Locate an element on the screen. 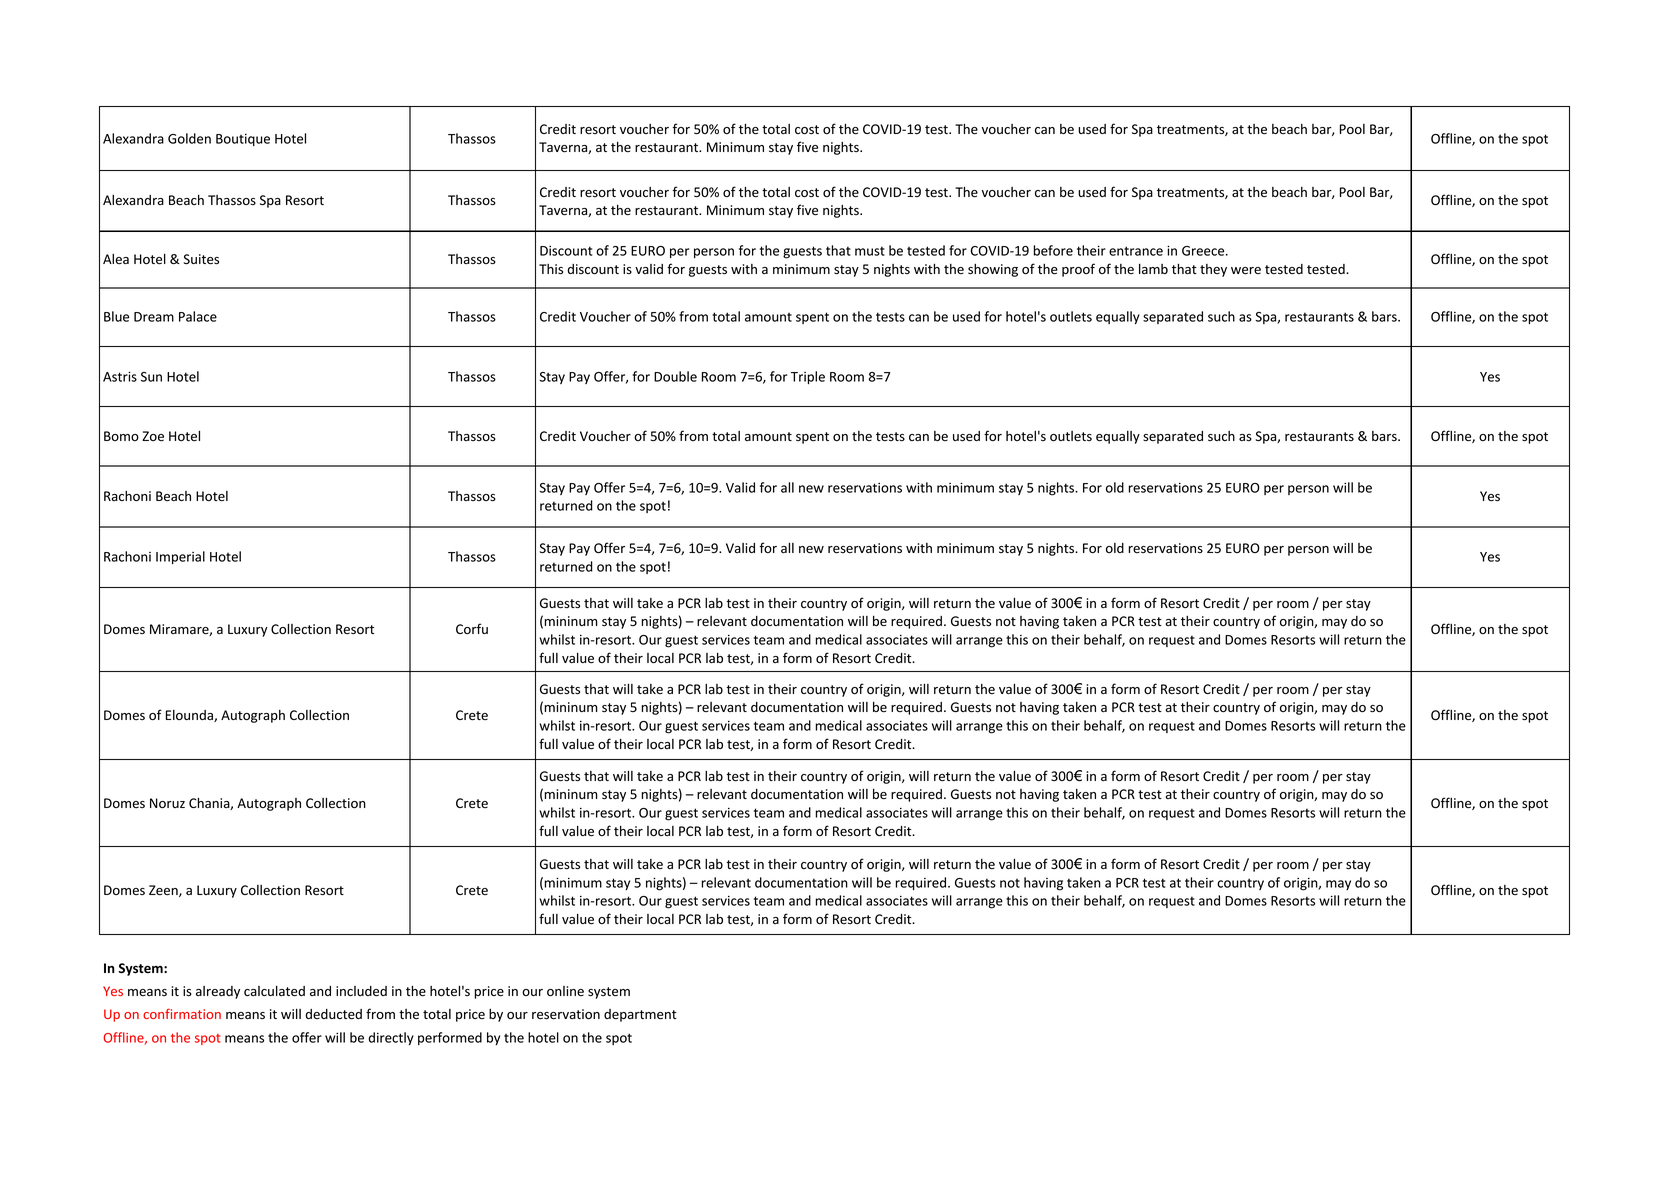 The height and width of the screenshot is (1179, 1669). Triple is located at coordinates (808, 377).
